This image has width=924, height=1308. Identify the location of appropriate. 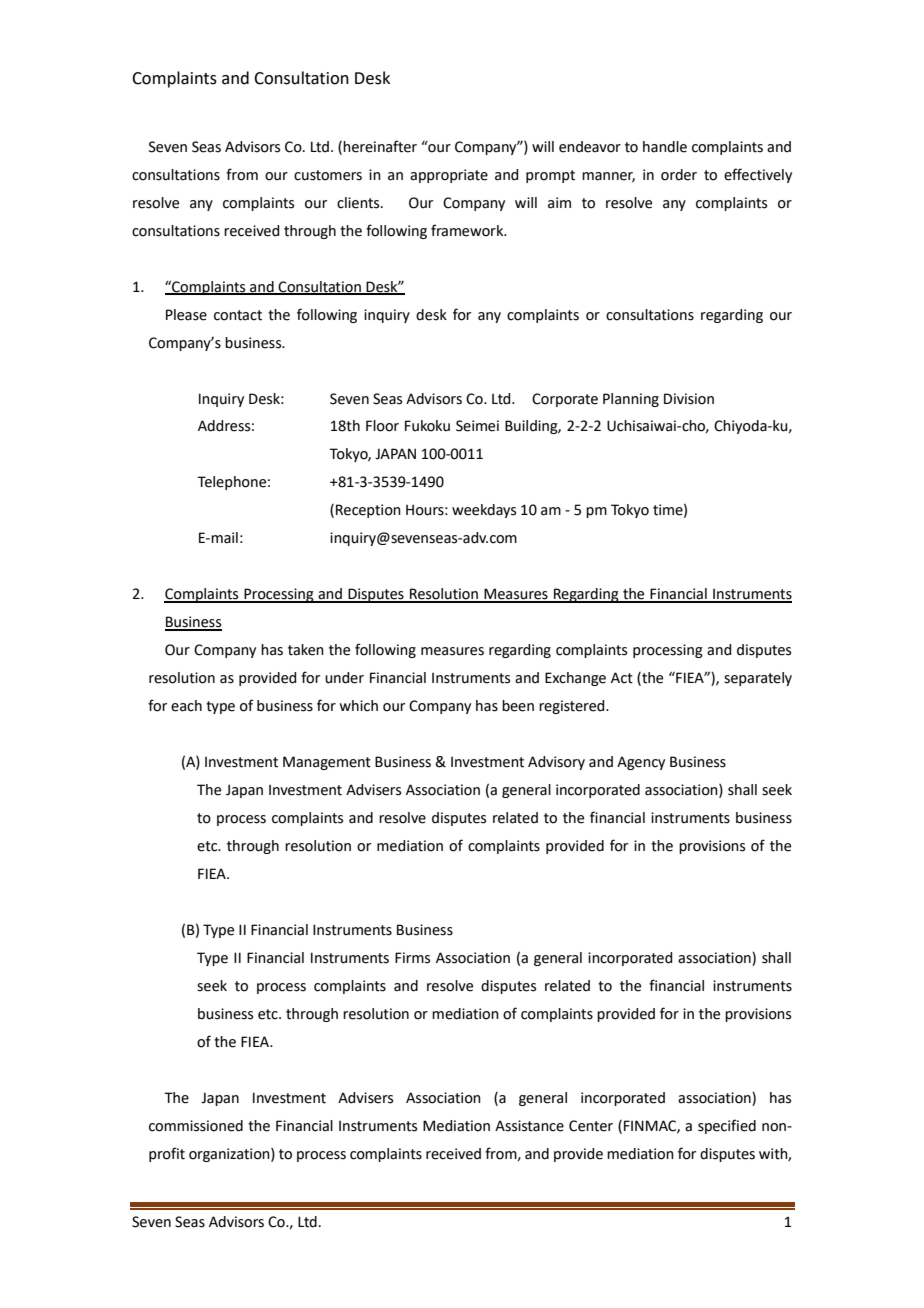
(449, 176).
